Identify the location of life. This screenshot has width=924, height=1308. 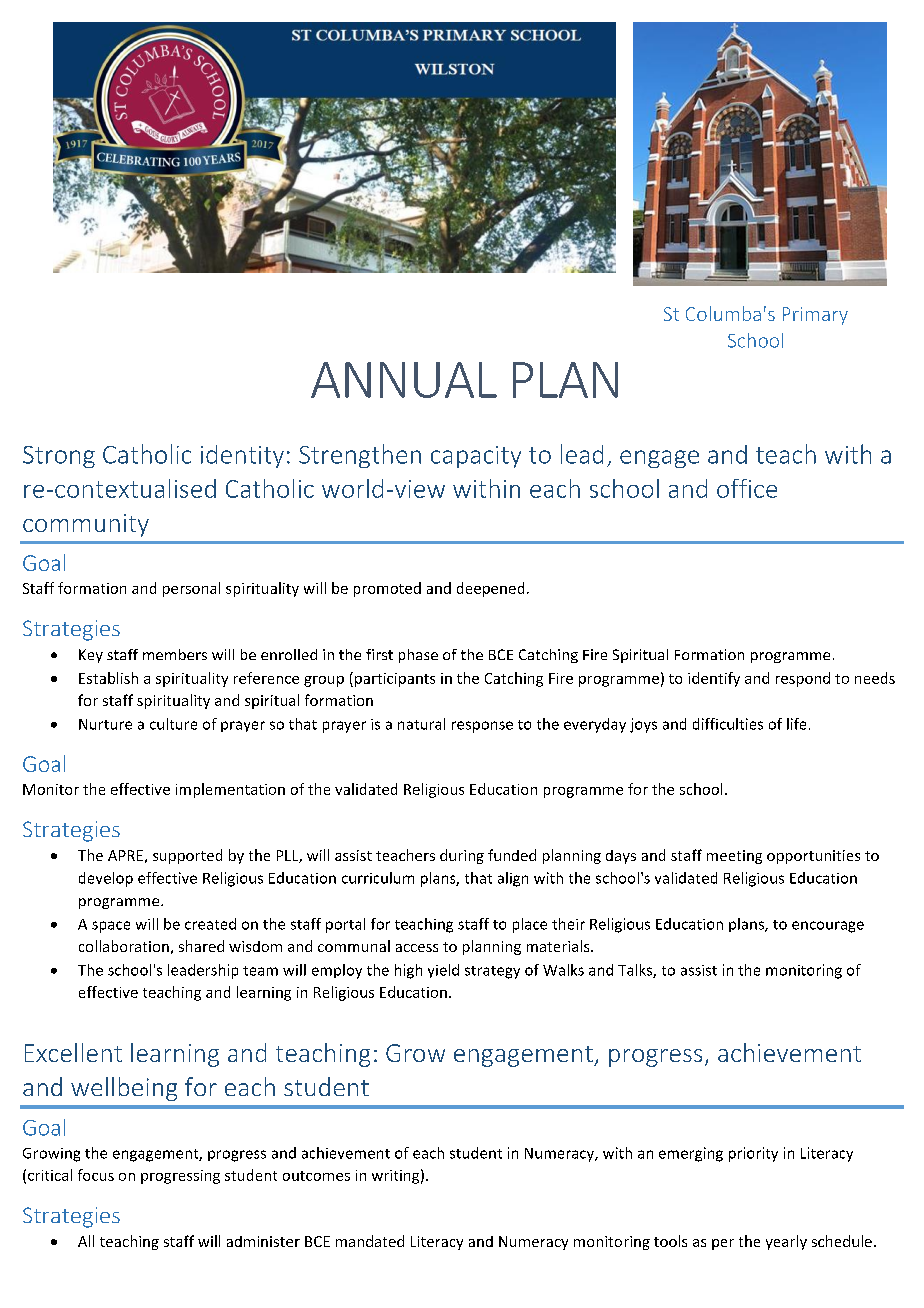
(796, 724).
